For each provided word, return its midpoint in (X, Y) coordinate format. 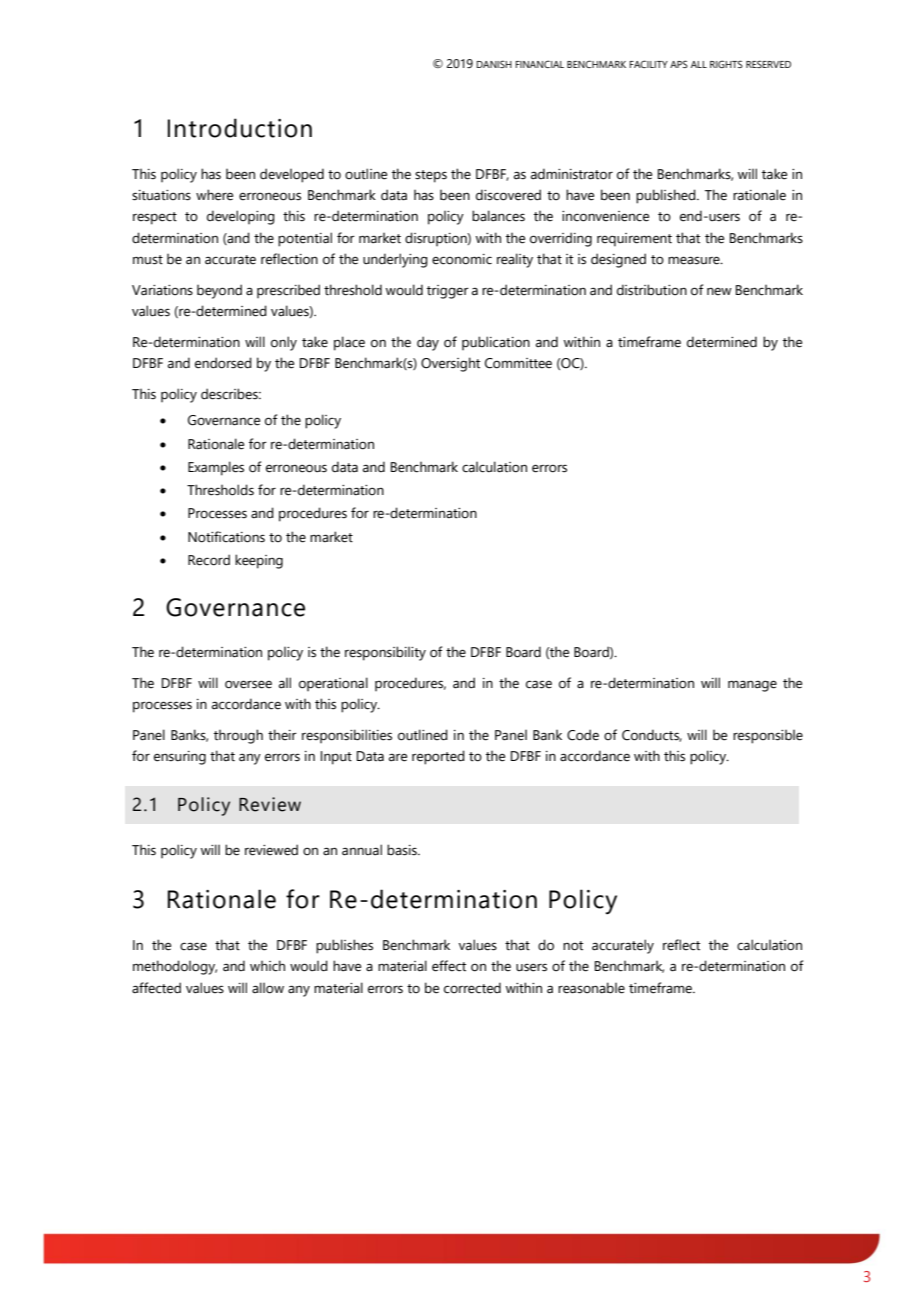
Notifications (226, 537)
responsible (768, 737)
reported (438, 757)
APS (679, 64)
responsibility (385, 653)
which (267, 966)
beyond (219, 291)
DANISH (494, 64)
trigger (448, 292)
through (238, 736)
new (719, 292)
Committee (518, 363)
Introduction (240, 128)
